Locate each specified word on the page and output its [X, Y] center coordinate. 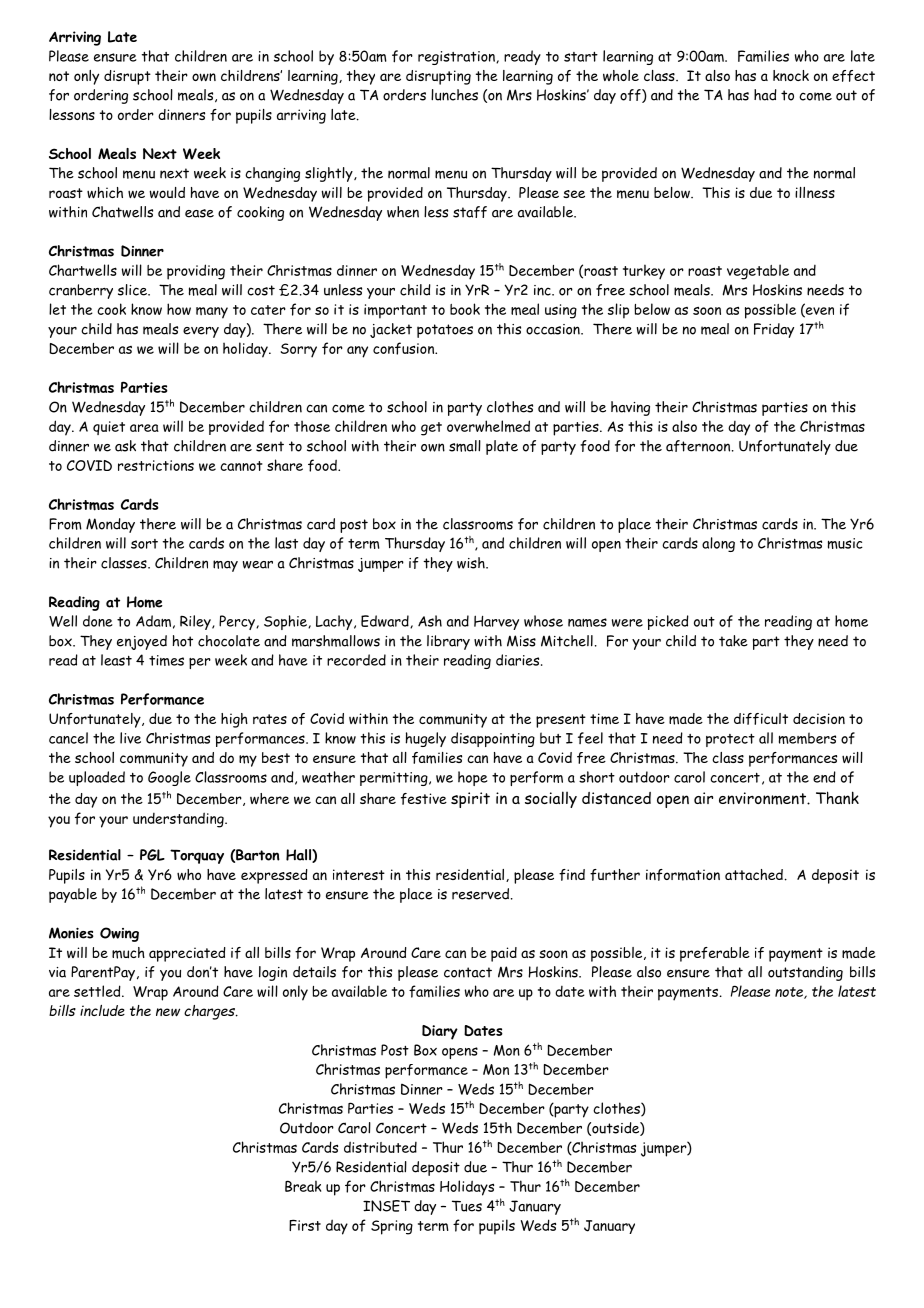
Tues [467, 1206]
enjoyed [142, 642]
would [167, 192]
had [765, 95]
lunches [454, 95]
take [733, 641]
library [448, 642]
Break [303, 1186]
